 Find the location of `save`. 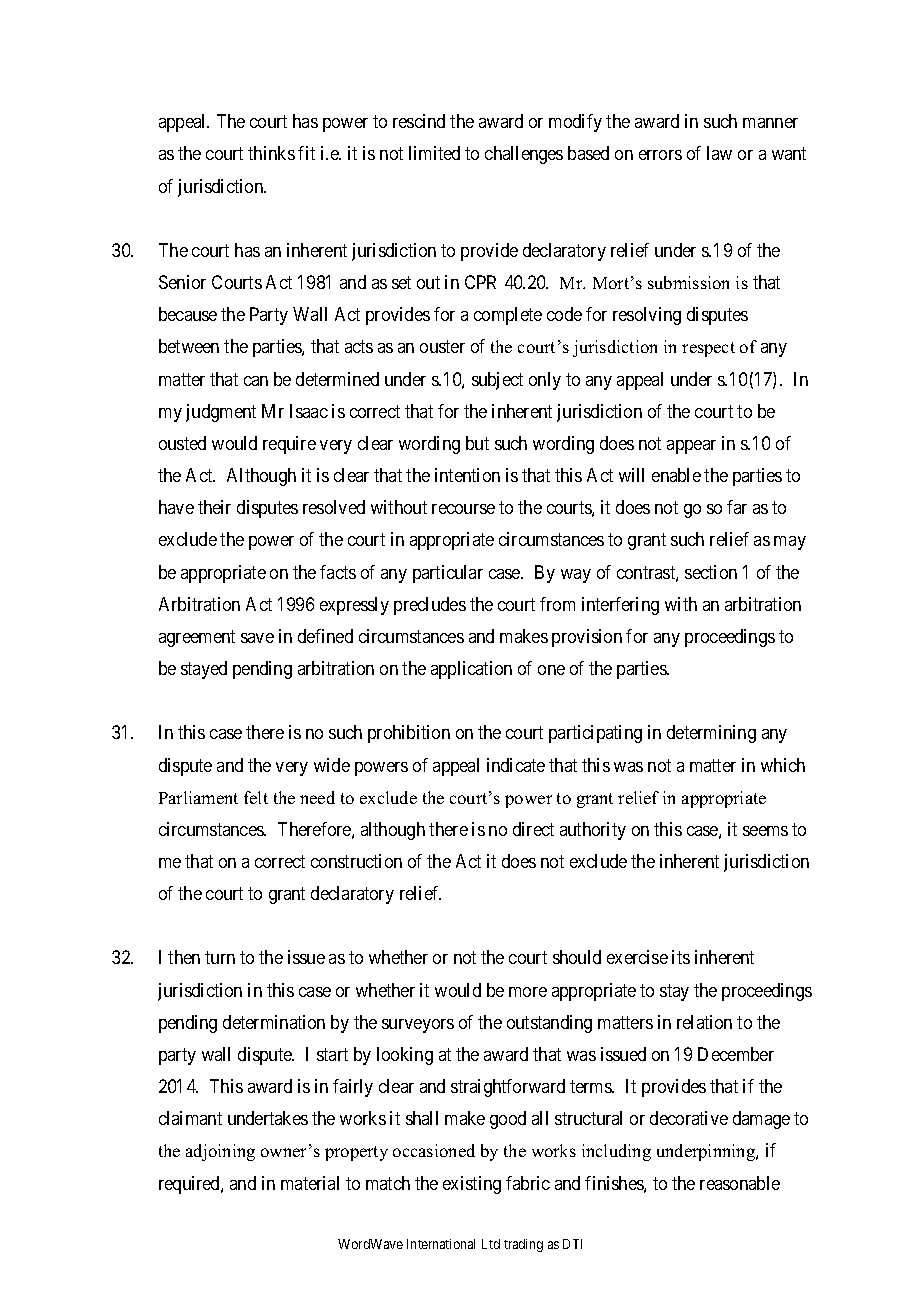

save is located at coordinates (257, 638).
